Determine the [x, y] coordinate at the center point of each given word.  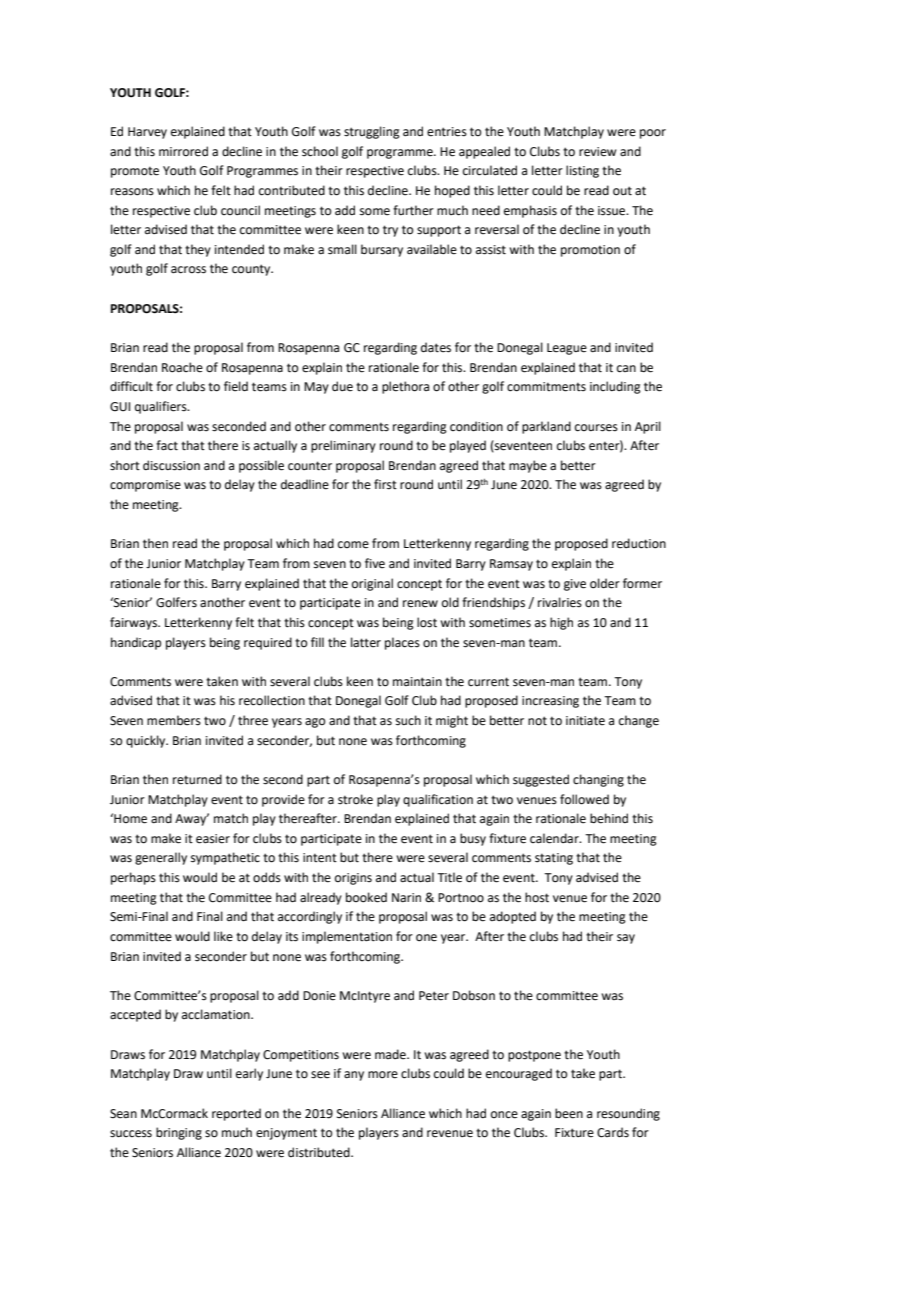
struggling [372, 132]
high [561, 623]
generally [161, 858]
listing [582, 171]
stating [554, 859]
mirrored [183, 151]
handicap [136, 643]
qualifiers [162, 407]
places [402, 643]
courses [596, 428]
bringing [179, 1133]
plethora [405, 387]
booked [366, 897]
